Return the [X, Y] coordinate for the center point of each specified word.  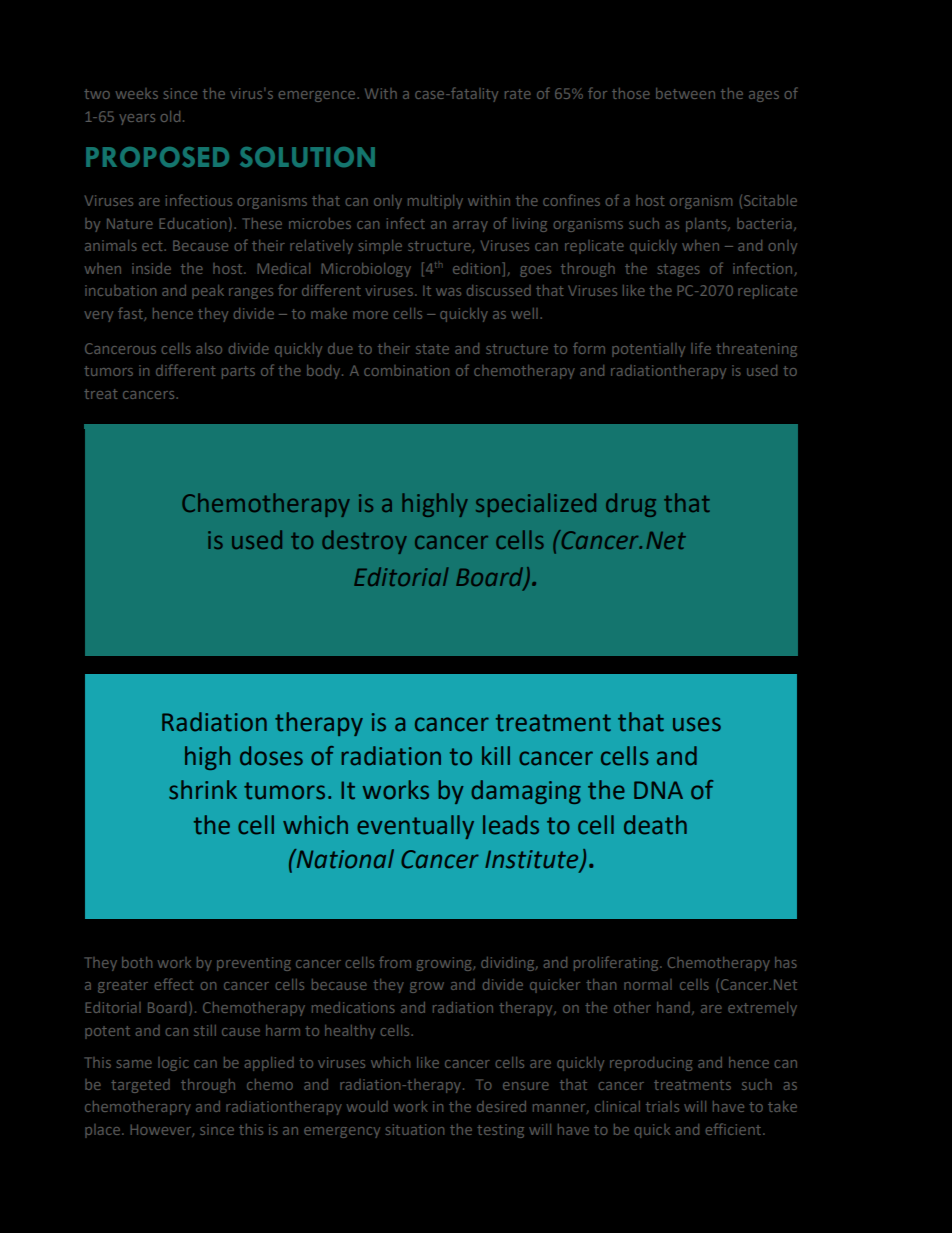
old [170, 116]
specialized [536, 505]
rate [518, 94]
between [685, 93]
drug [631, 505]
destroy [364, 542]
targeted [140, 1086]
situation [415, 1129]
